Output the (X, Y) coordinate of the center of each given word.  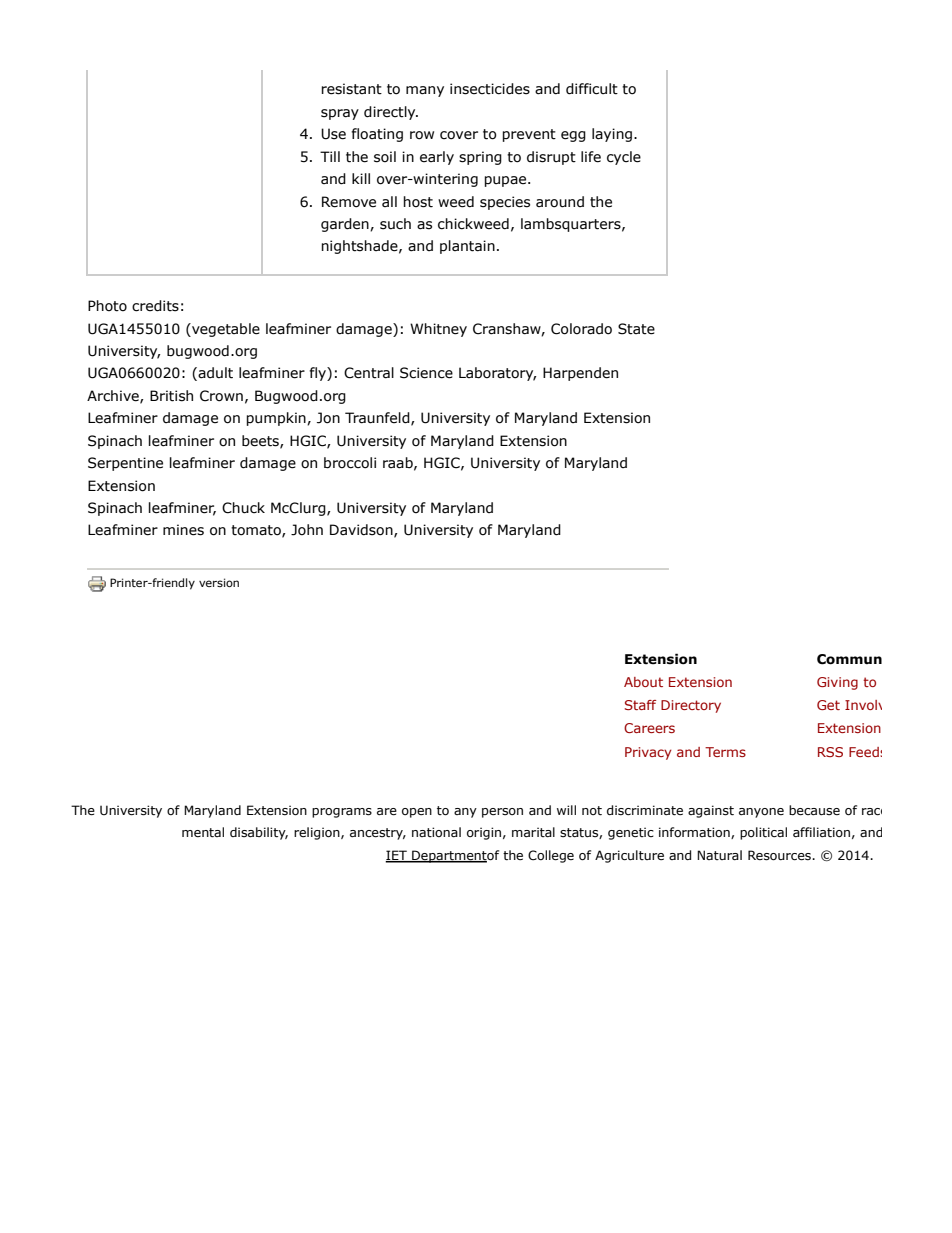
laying (613, 135)
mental (203, 832)
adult (214, 374)
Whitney (438, 330)
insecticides (490, 89)
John (307, 530)
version (219, 582)
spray (340, 114)
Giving (837, 683)
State (636, 329)
